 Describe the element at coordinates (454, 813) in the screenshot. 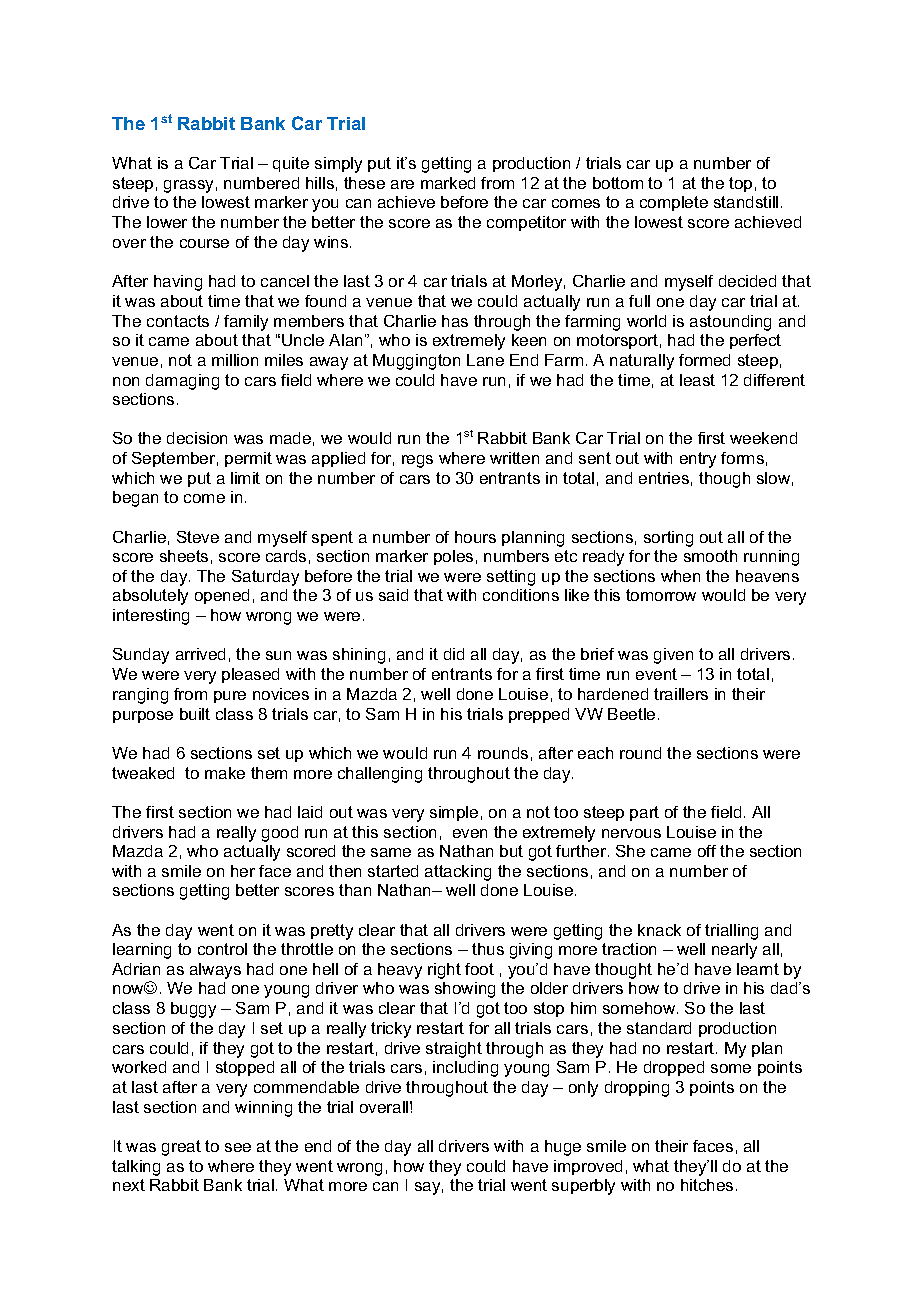

I see `simple` at that location.
